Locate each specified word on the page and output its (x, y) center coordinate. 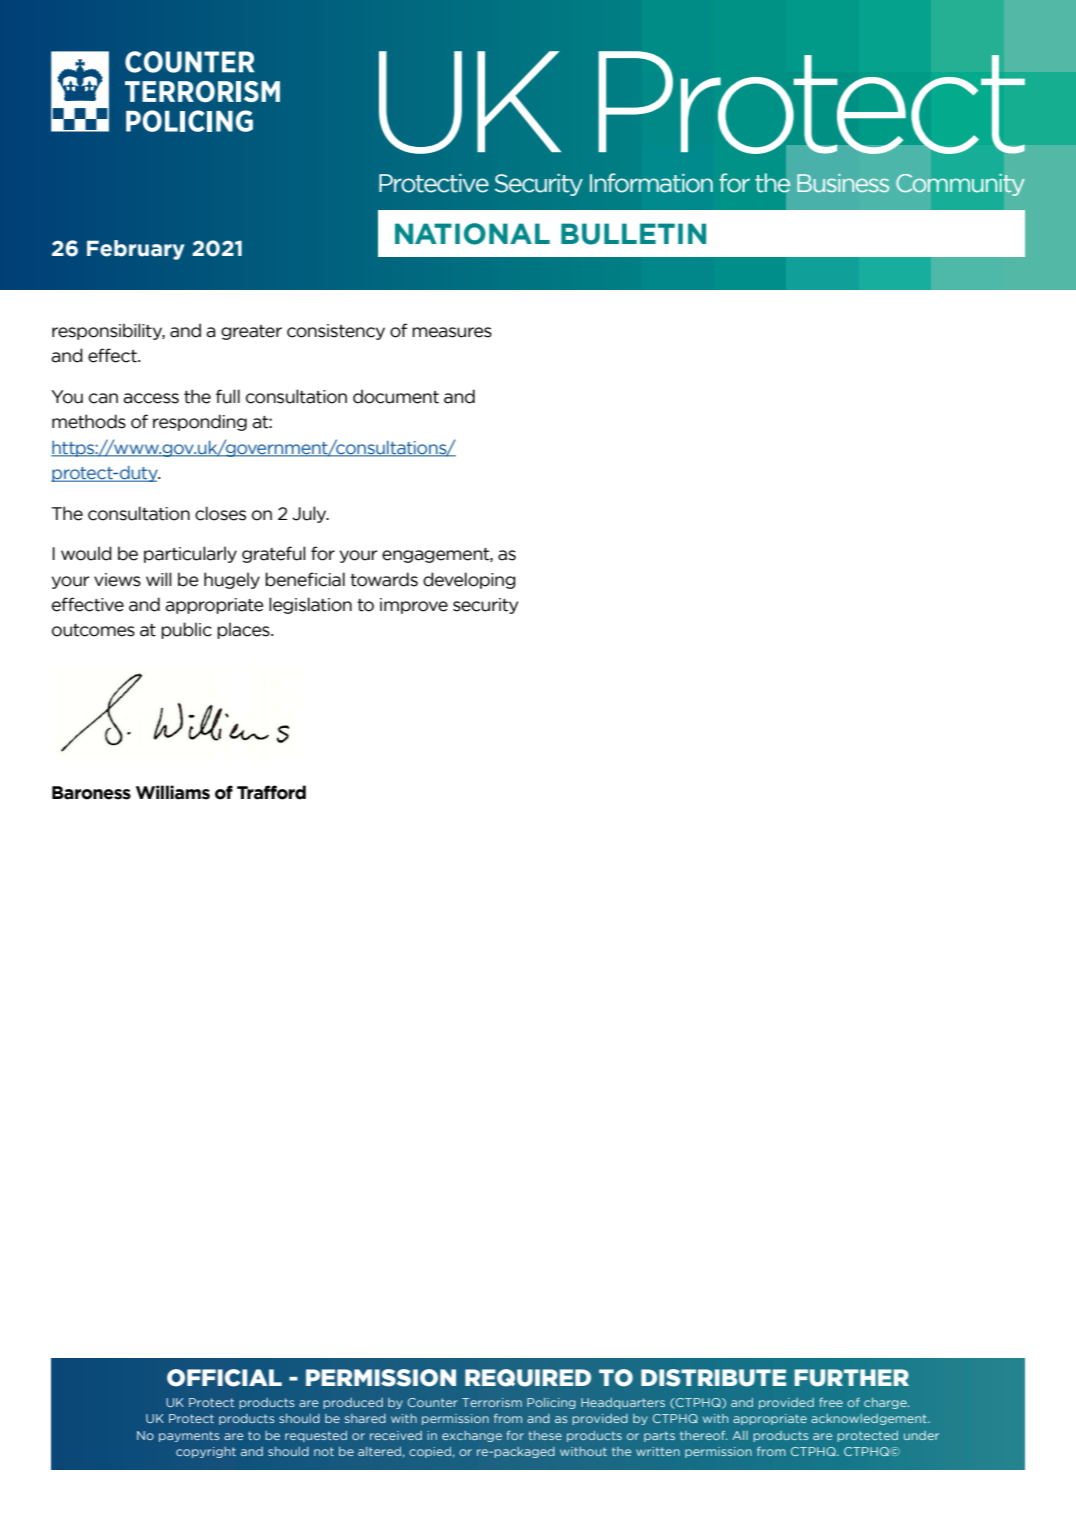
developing (469, 580)
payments (189, 1436)
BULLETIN (633, 234)
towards (384, 579)
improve (414, 606)
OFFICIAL (224, 1378)
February (136, 250)
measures (452, 332)
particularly (190, 554)
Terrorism (492, 1402)
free (831, 1402)
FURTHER (852, 1378)
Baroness (91, 793)
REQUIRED (528, 1378)
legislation (310, 605)
